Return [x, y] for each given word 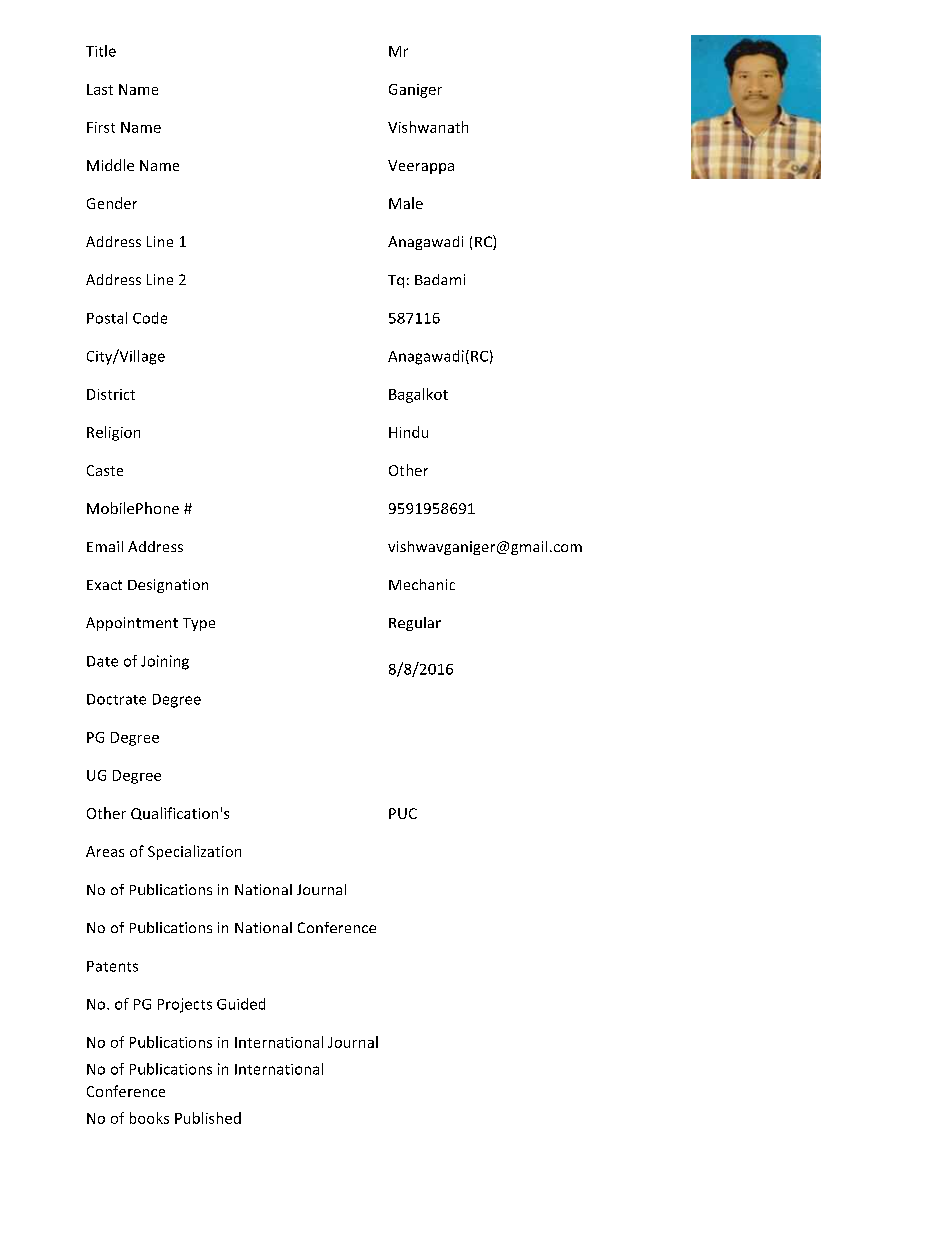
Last [100, 89]
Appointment [132, 624]
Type [199, 624]
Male [406, 203]
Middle [110, 165]
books [149, 1118]
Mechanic [422, 584]
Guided [241, 1004]
